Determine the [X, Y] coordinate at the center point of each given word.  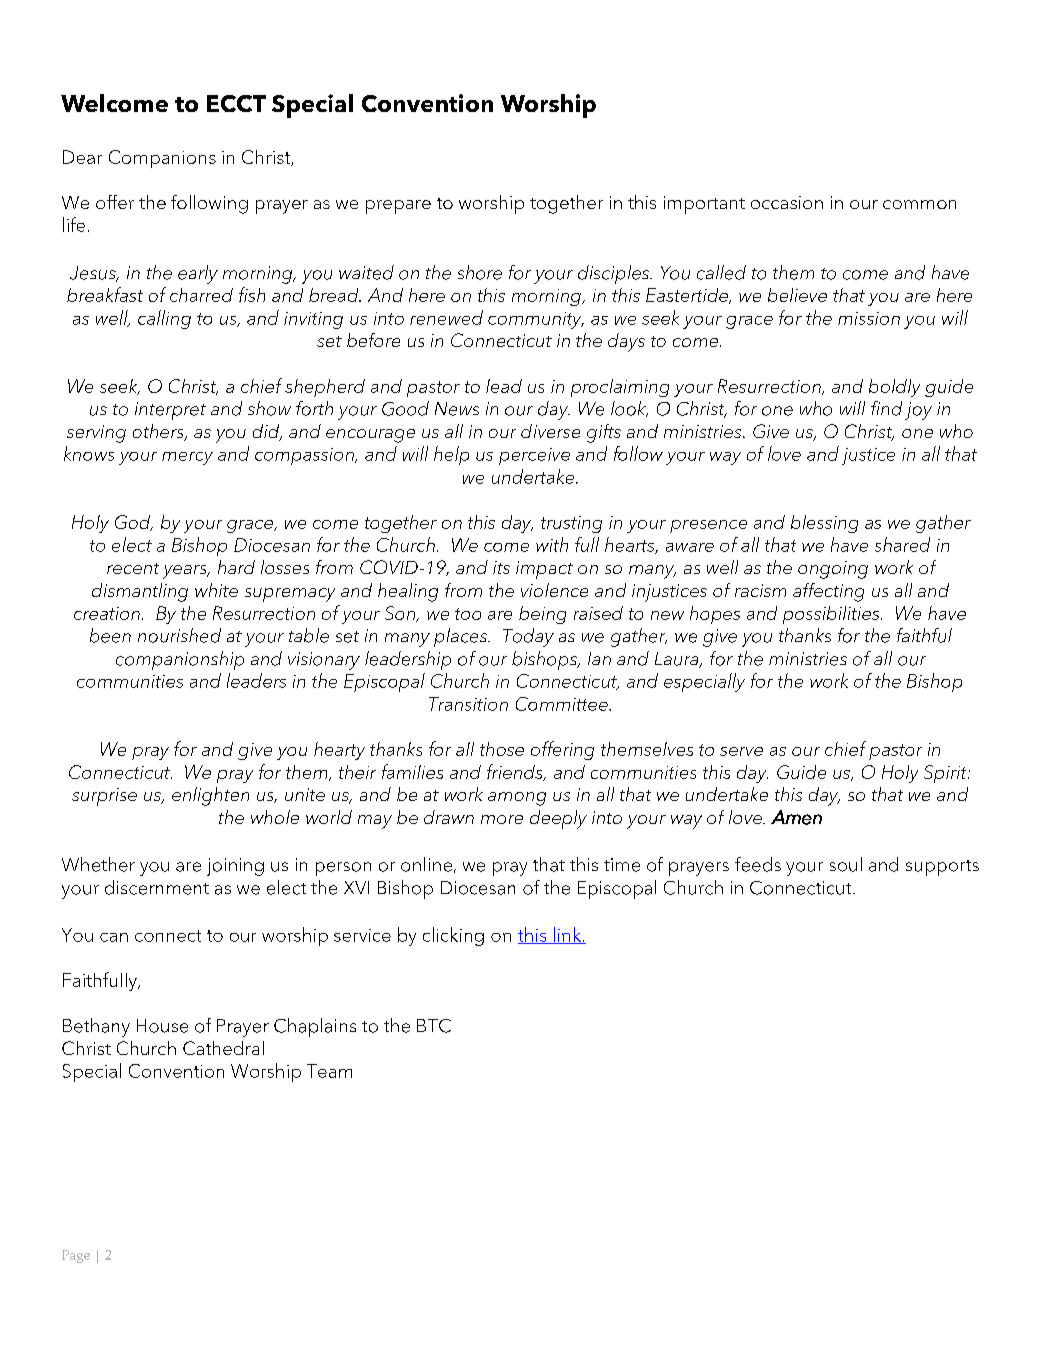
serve [741, 751]
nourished [179, 635]
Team [329, 1071]
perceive [534, 456]
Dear [82, 157]
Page [76, 1256]
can [114, 937]
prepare [398, 207]
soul [846, 864]
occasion [787, 202]
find [886, 408]
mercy [187, 458]
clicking [453, 936]
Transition [468, 704]
